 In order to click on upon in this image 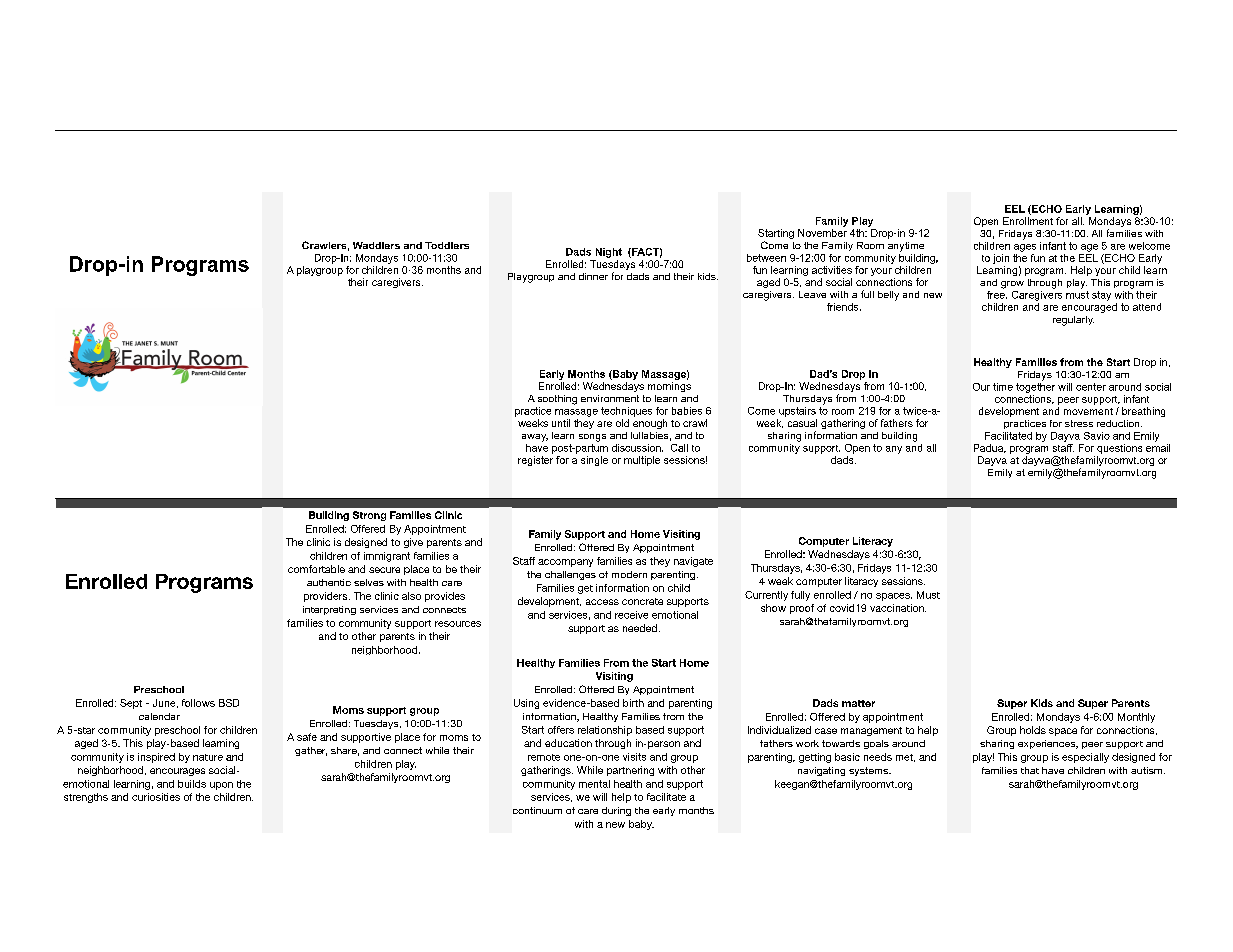, I will do `click(221, 786)`.
